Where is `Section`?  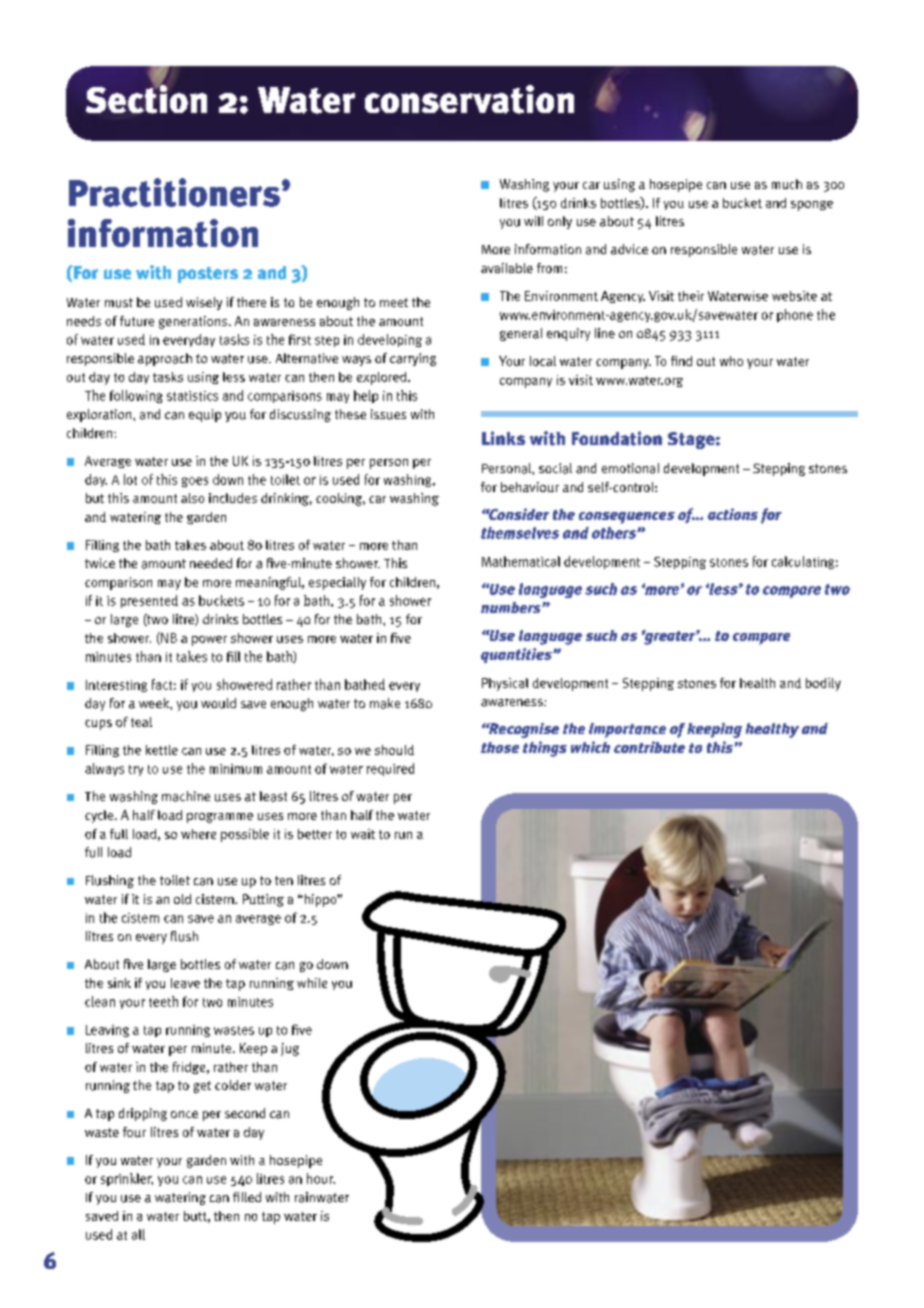 Section is located at coordinates (146, 98).
